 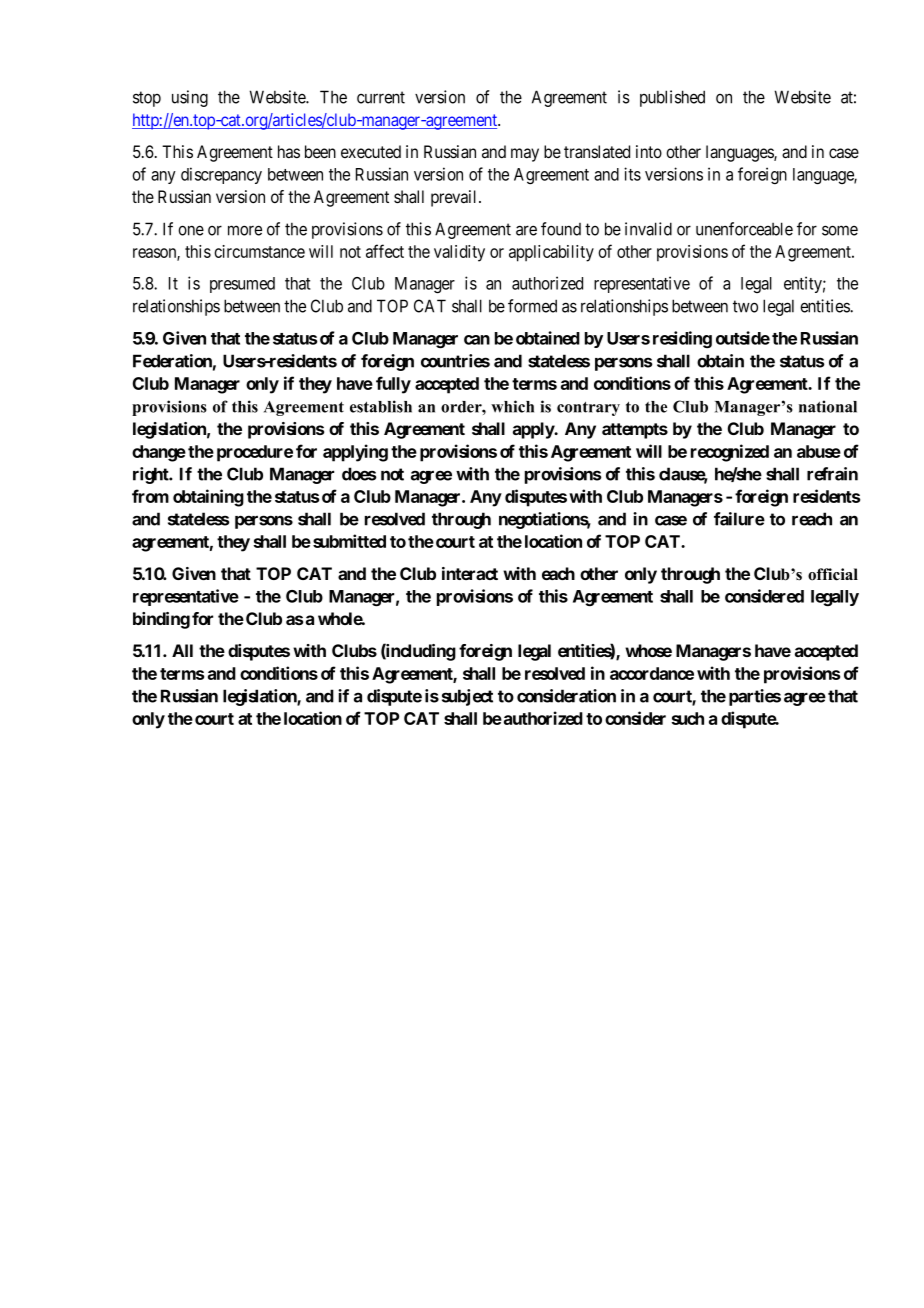 What do you see at coordinates (828, 406) in the image?
I see `national` at bounding box center [828, 406].
